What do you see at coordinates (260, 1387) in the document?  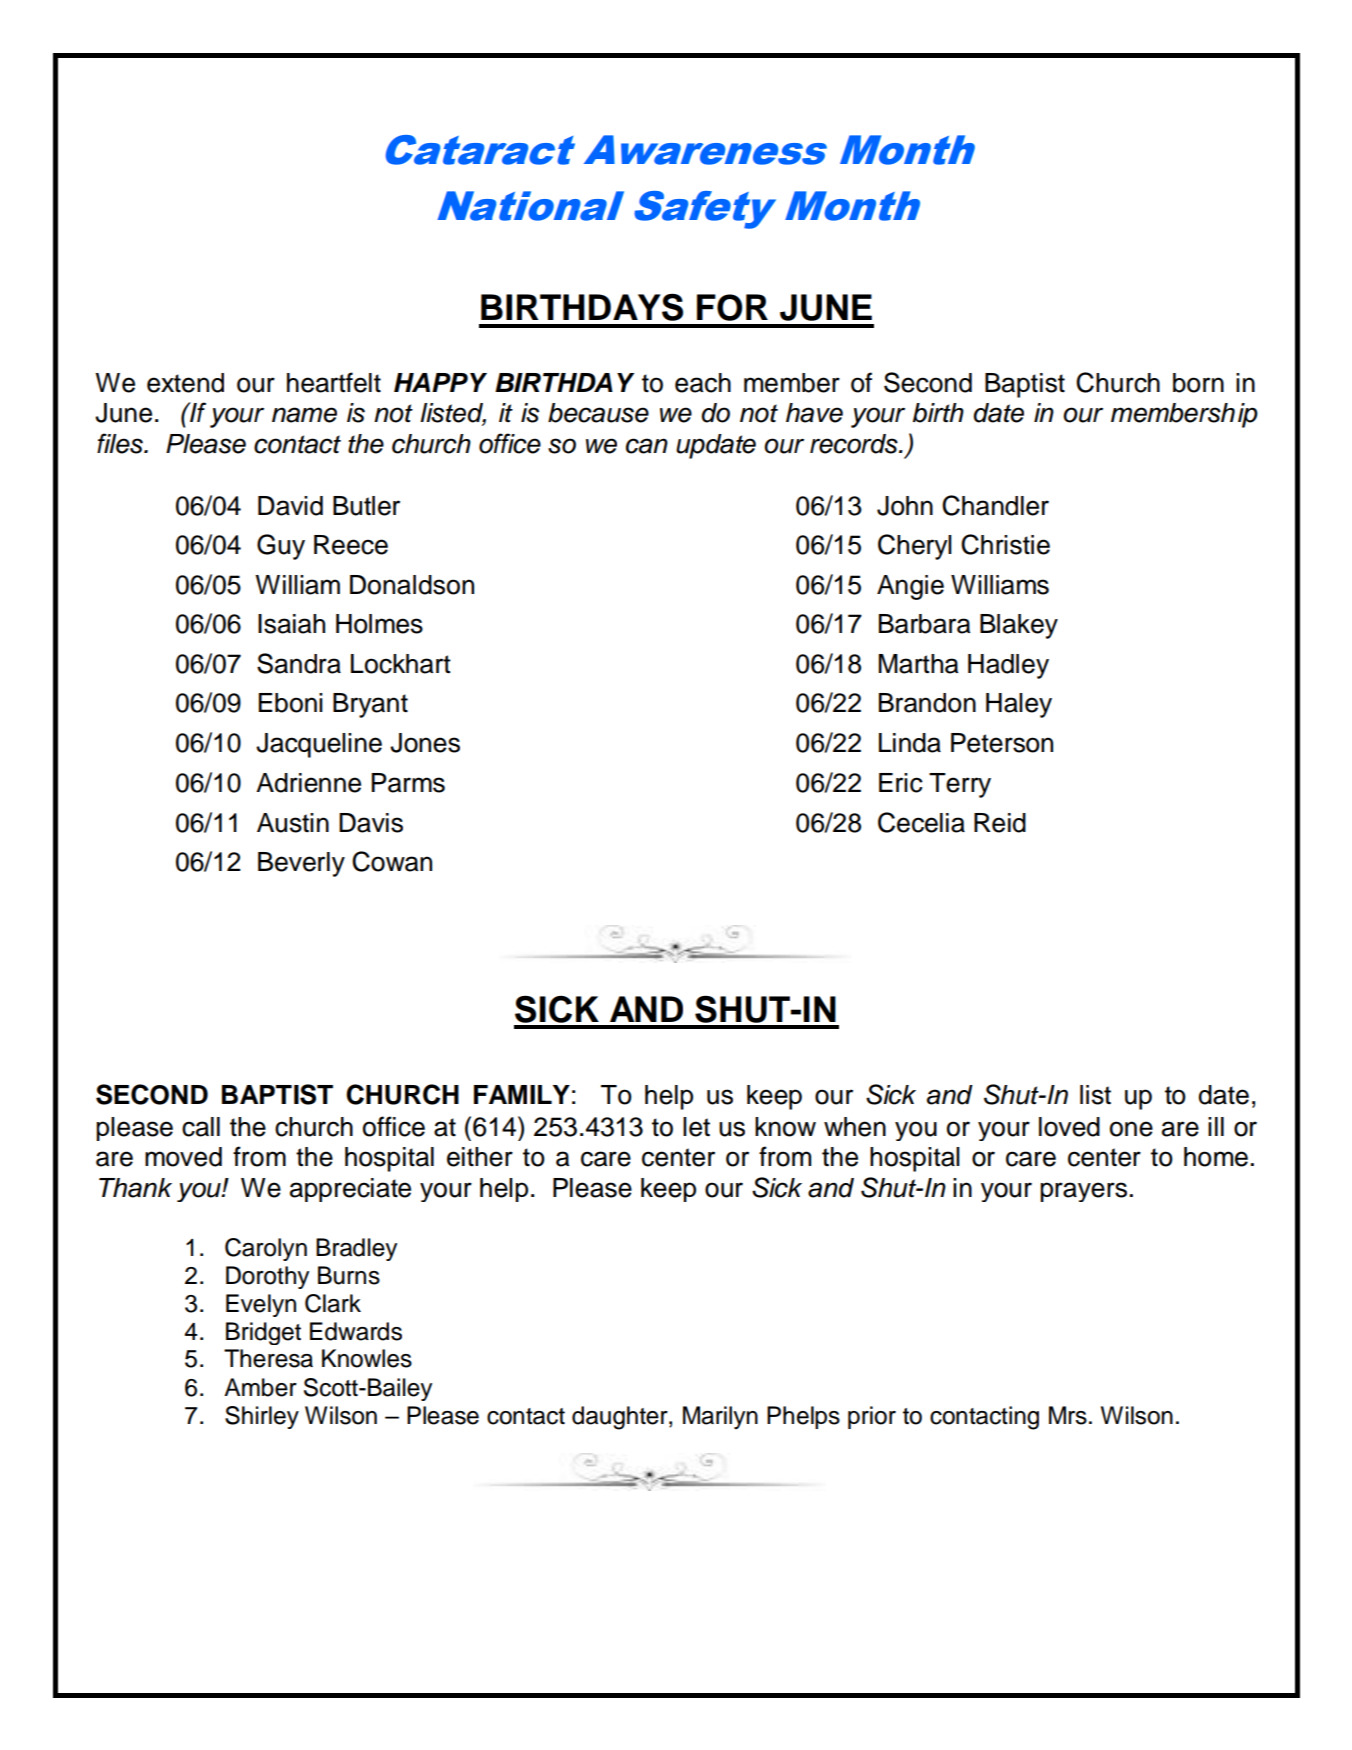 I see `Amber` at bounding box center [260, 1387].
